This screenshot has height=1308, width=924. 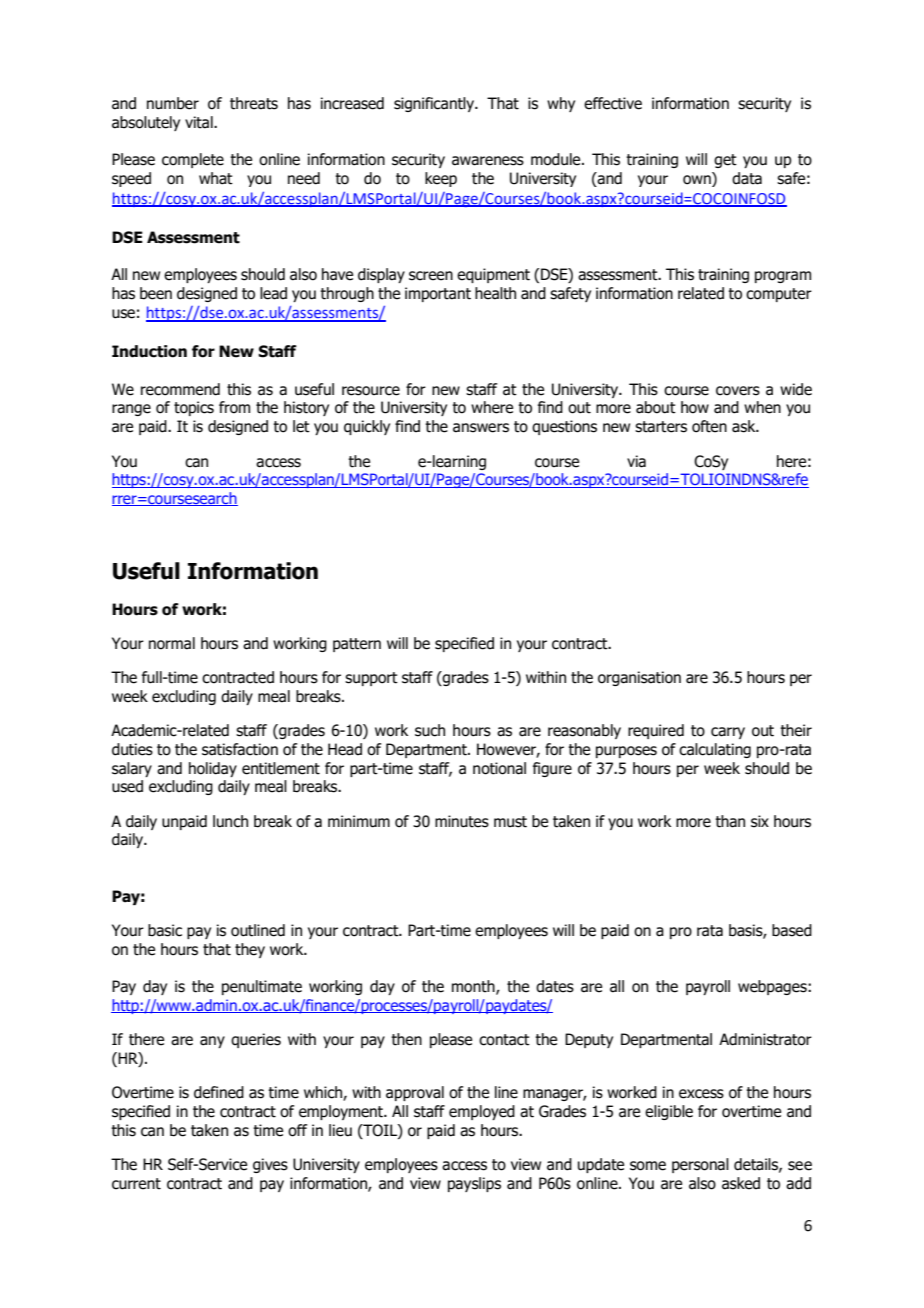 What do you see at coordinates (194, 408) in the screenshot?
I see `topics` at bounding box center [194, 408].
